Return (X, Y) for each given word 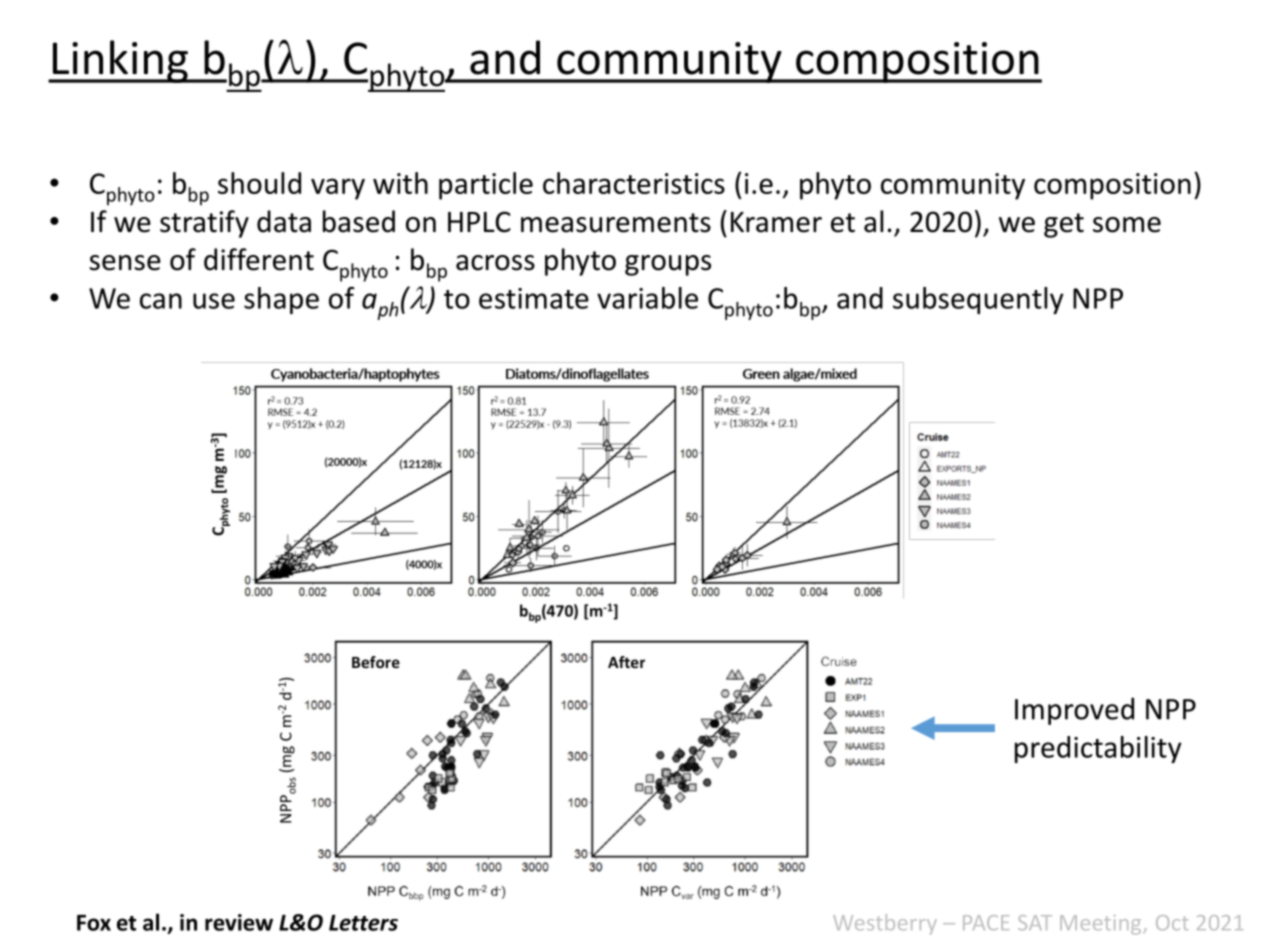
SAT (1035, 922)
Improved (1074, 711)
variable (647, 298)
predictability (1098, 749)
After (626, 662)
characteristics (634, 183)
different (259, 259)
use (214, 301)
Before (376, 662)
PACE (986, 922)
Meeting (1102, 925)
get (1064, 225)
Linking (120, 61)
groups (668, 265)
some (1127, 225)
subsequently (978, 300)
